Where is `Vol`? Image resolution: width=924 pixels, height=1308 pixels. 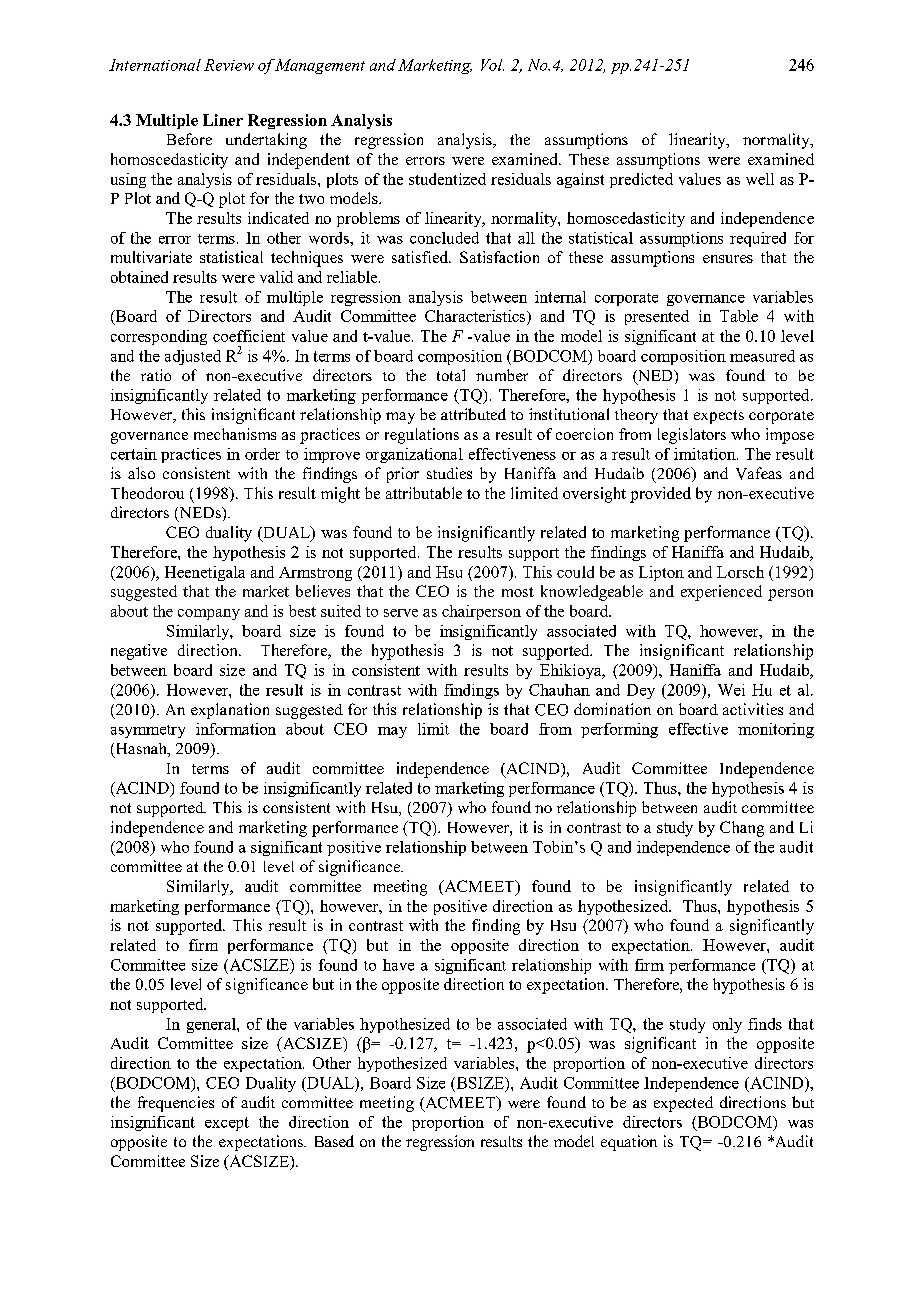
Vol is located at coordinates (492, 65).
